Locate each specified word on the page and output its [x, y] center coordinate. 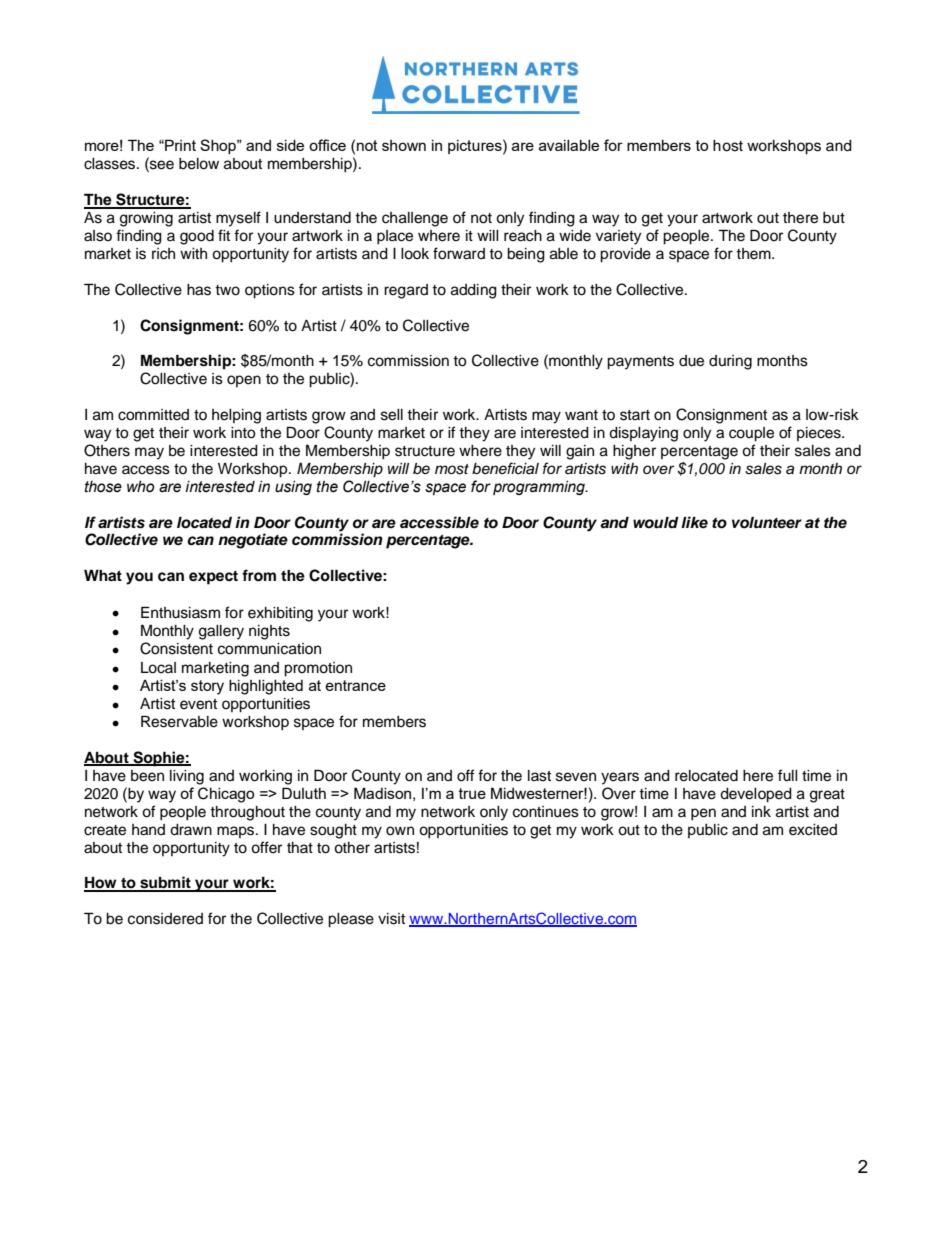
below [199, 164]
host [728, 146]
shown [404, 145]
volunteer [767, 523]
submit [165, 883]
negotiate [253, 541]
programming [540, 488]
